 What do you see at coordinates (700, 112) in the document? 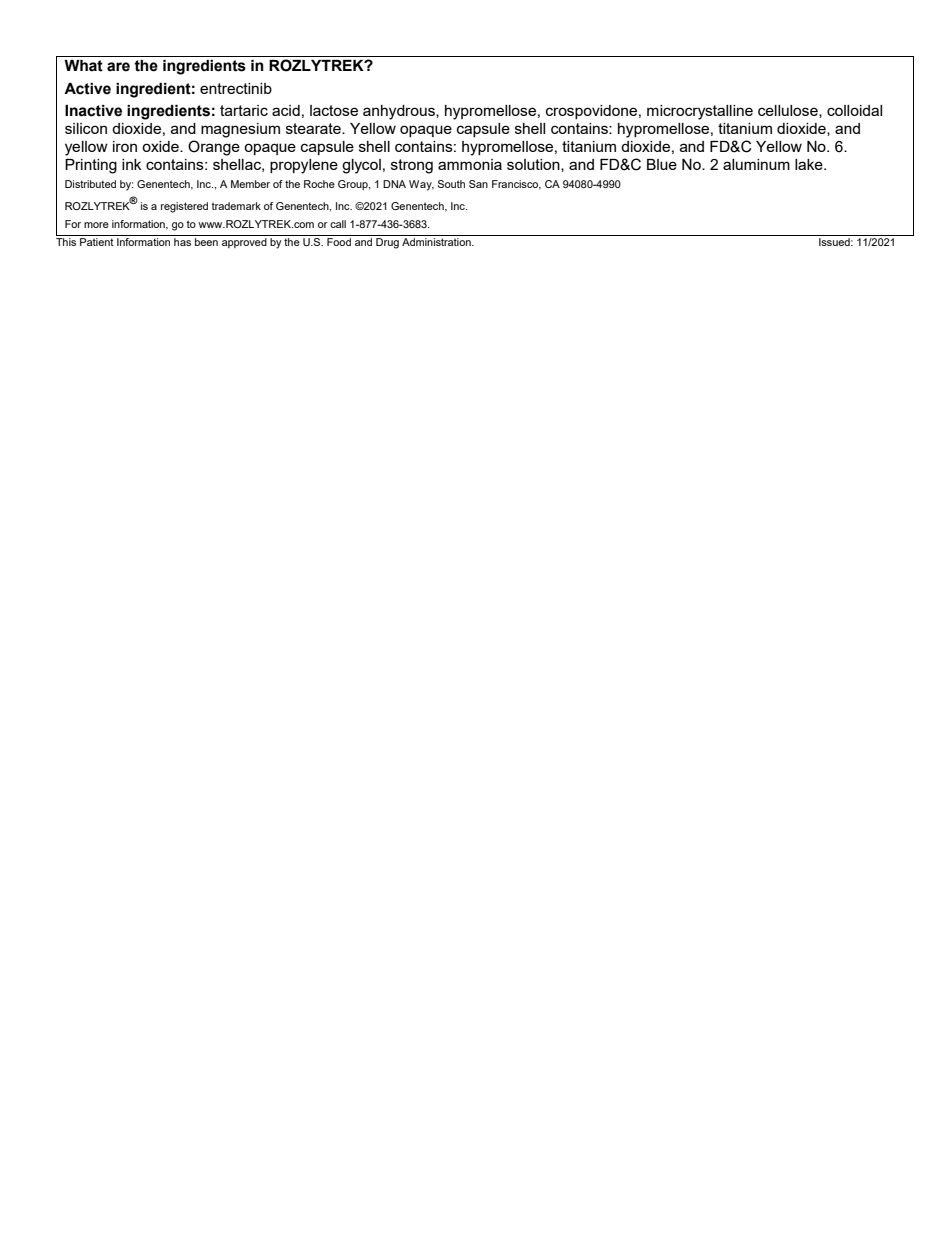
I see `microcrystalline` at bounding box center [700, 112].
